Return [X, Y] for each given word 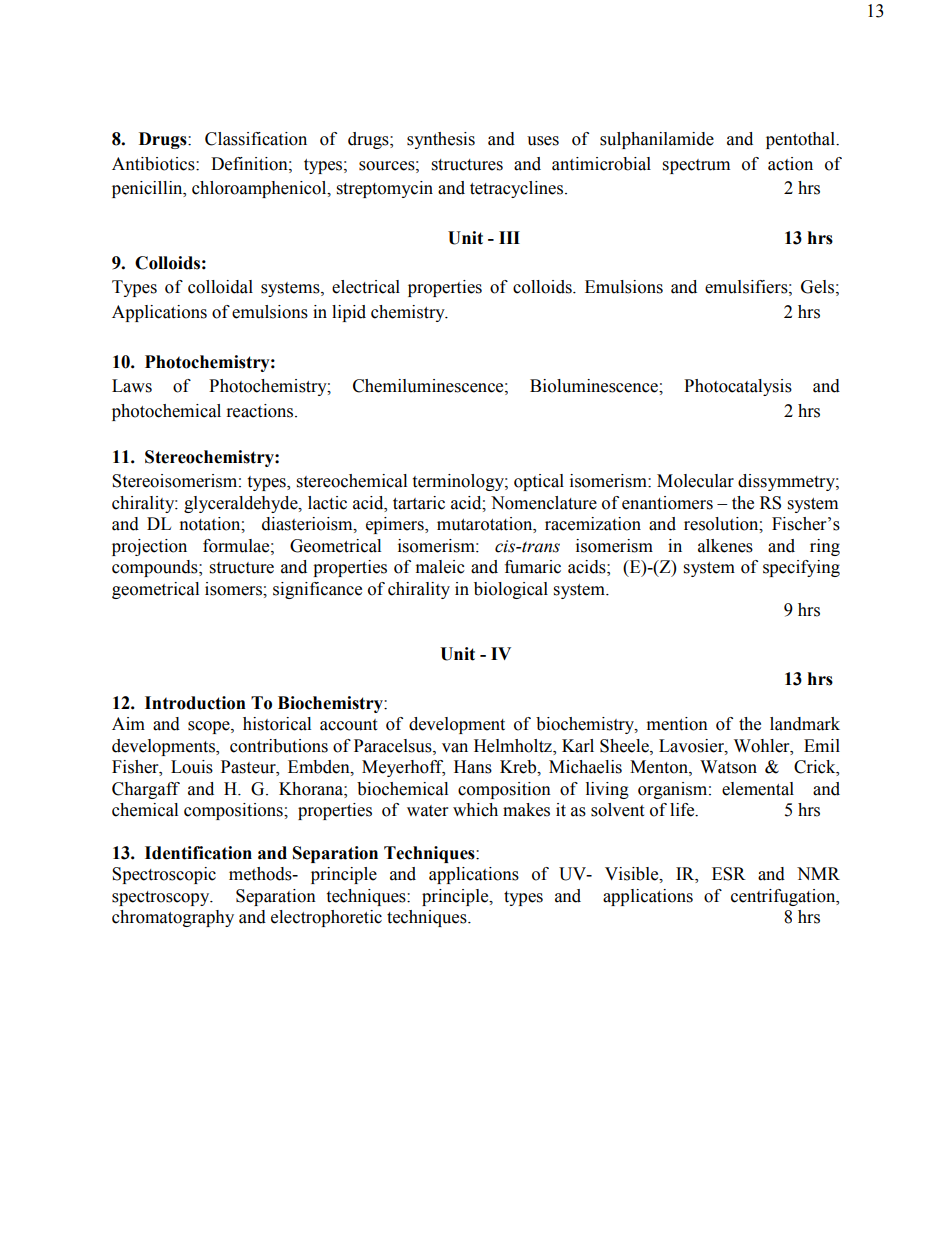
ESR [729, 874]
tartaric [419, 503]
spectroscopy [162, 898]
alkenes [725, 546]
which [475, 810]
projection [149, 547]
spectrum [696, 166]
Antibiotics [154, 164]
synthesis [441, 140]
